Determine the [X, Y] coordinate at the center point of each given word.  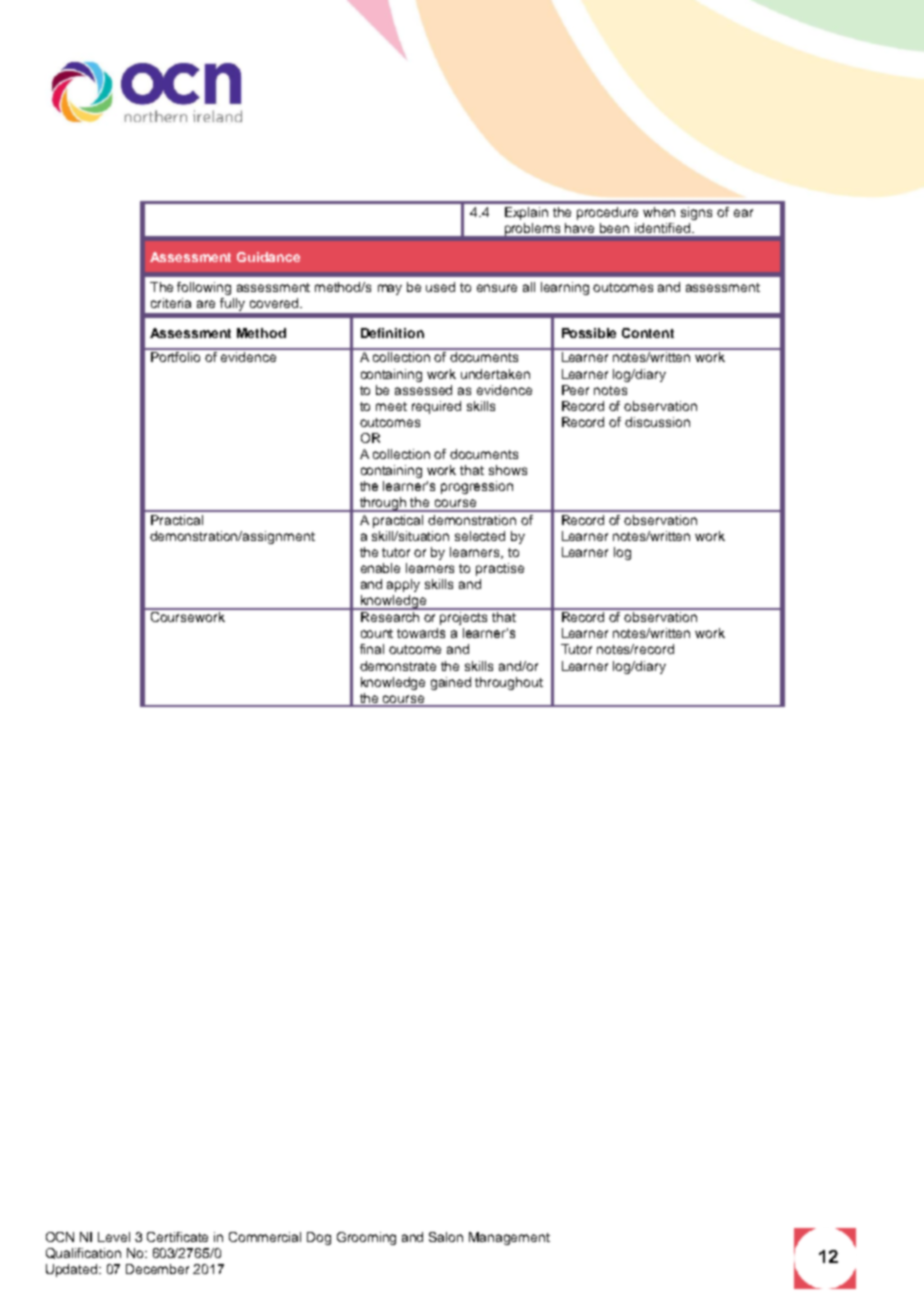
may [390, 289]
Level [114, 1237]
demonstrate [398, 666]
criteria [171, 303]
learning [565, 288]
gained [451, 683]
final [372, 649]
